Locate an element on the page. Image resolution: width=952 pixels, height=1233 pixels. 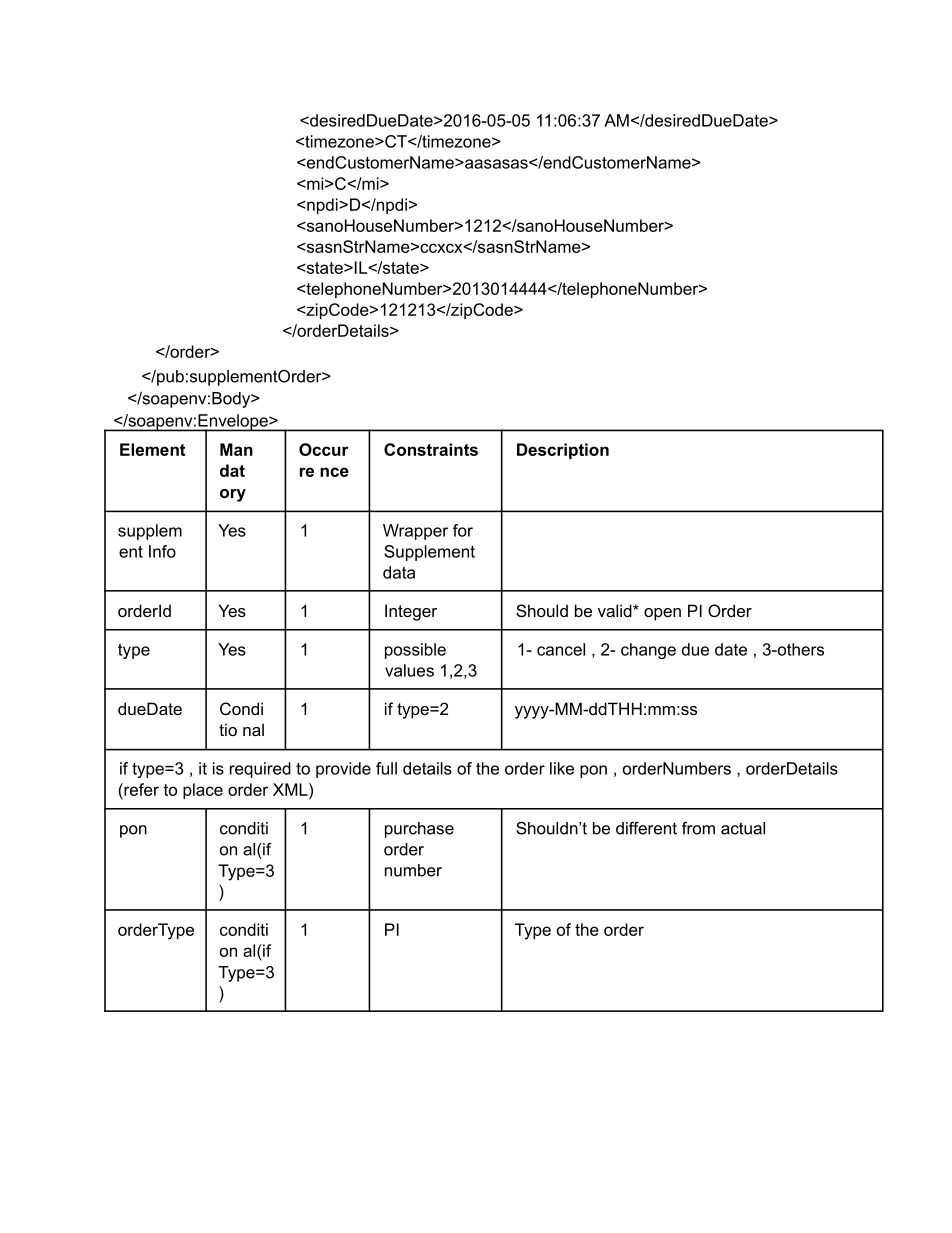
like is located at coordinates (562, 768).
